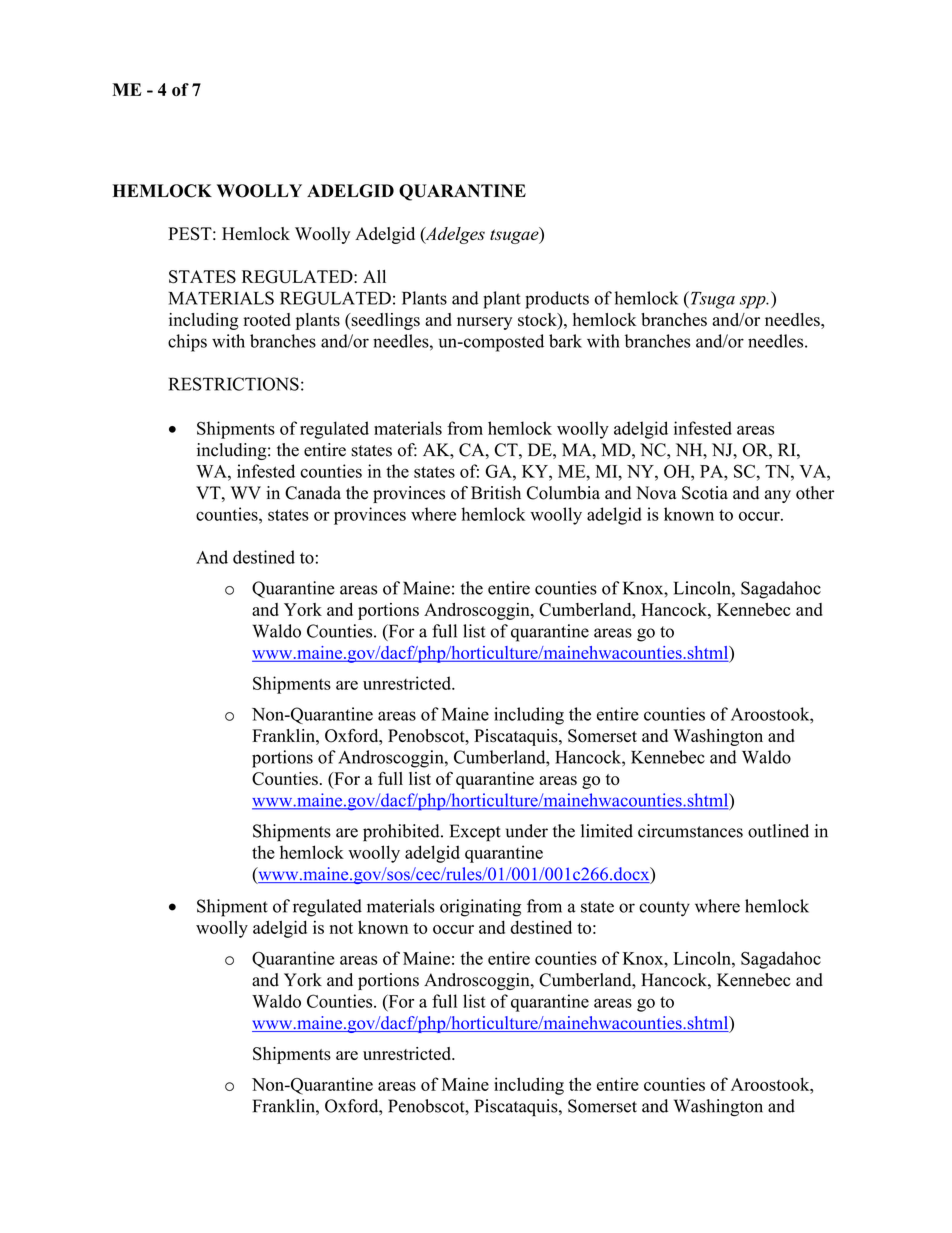 The width and height of the page is (952, 1233). What do you see at coordinates (527, 831) in the page?
I see `under` at bounding box center [527, 831].
